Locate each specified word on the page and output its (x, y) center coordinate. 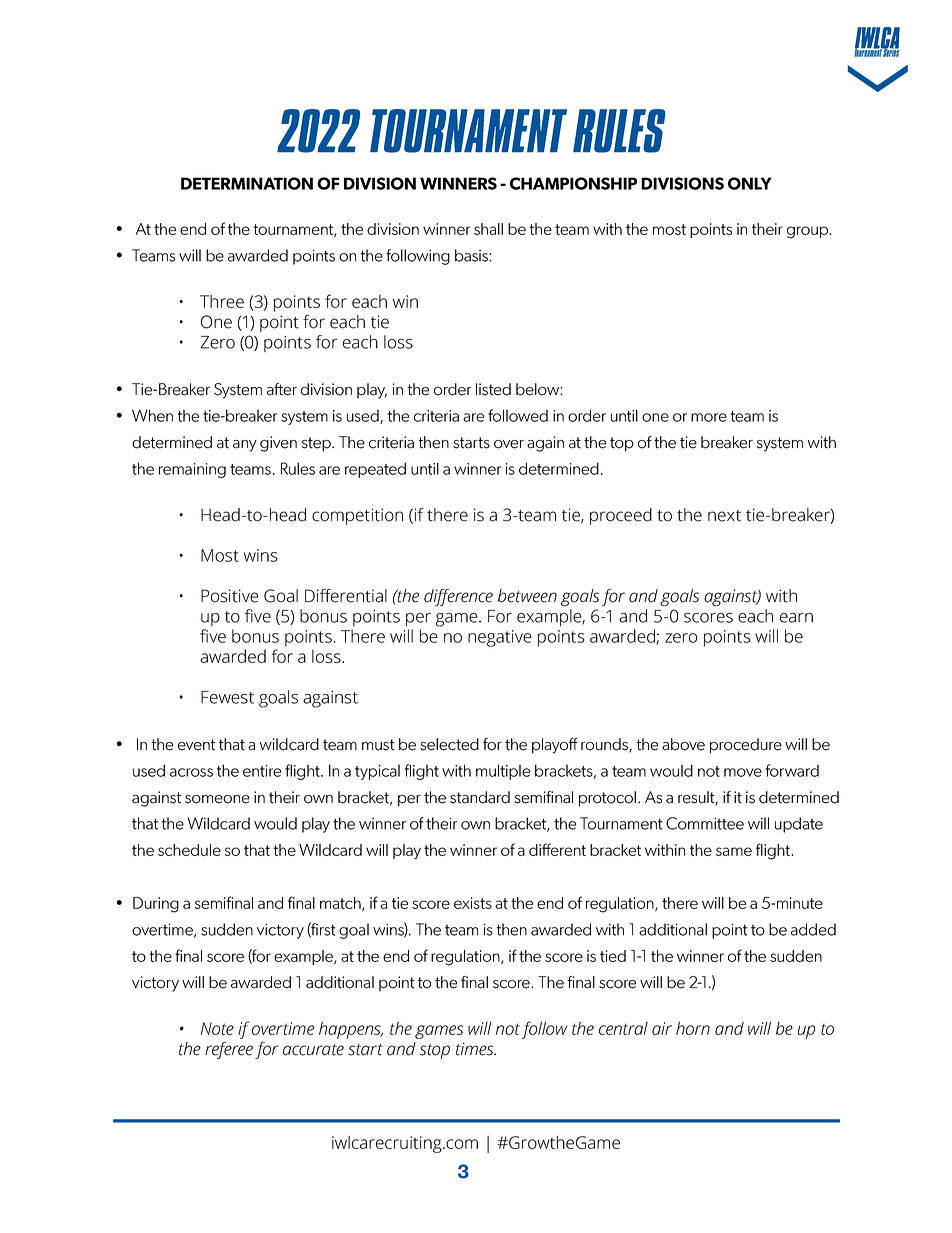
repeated (375, 470)
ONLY (749, 183)
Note (217, 1028)
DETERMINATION (247, 183)
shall (488, 229)
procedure (746, 746)
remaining (192, 470)
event (196, 745)
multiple (503, 772)
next (724, 516)
